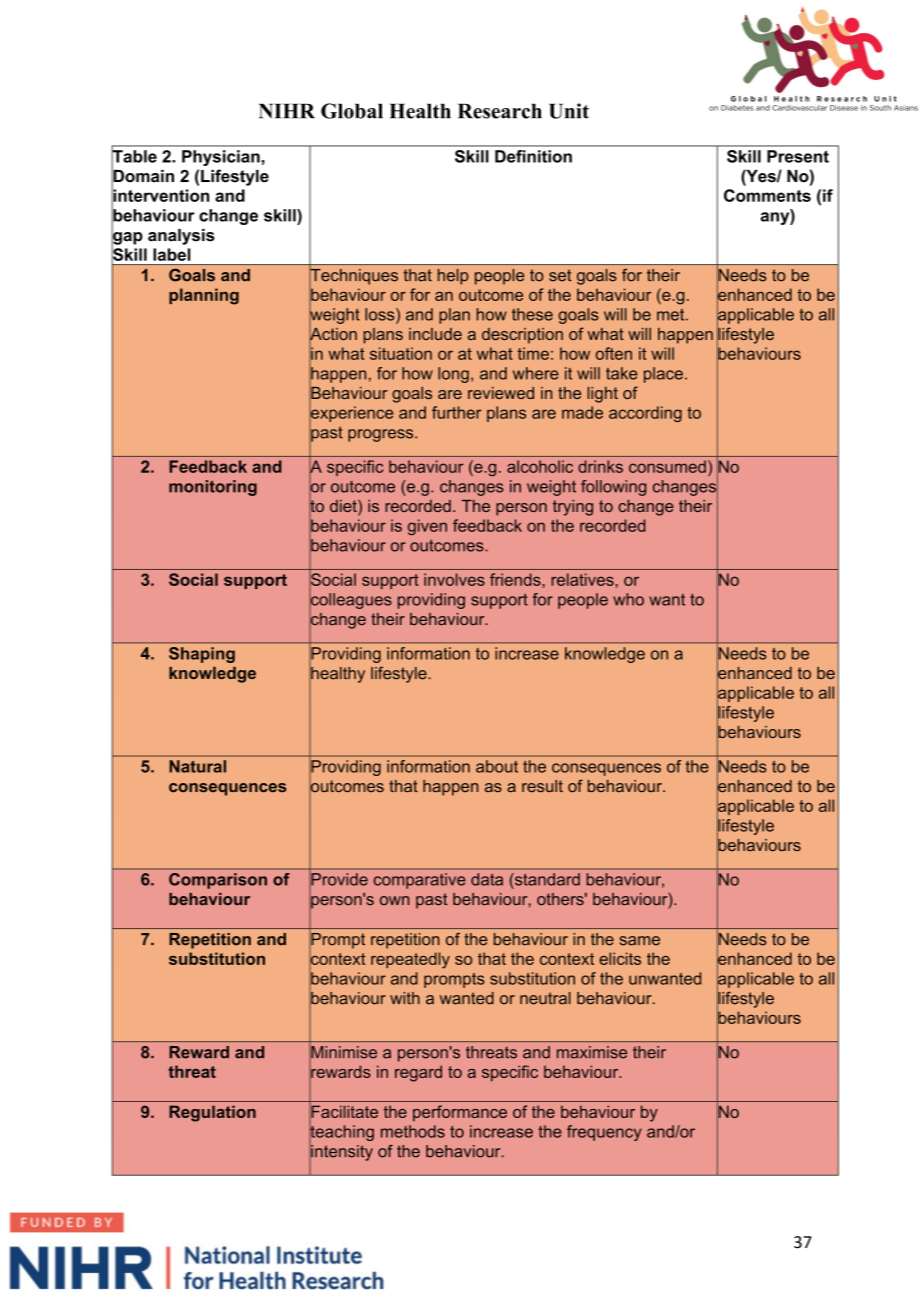  What do you see at coordinates (212, 1113) in the screenshot?
I see `Regulation` at bounding box center [212, 1113].
